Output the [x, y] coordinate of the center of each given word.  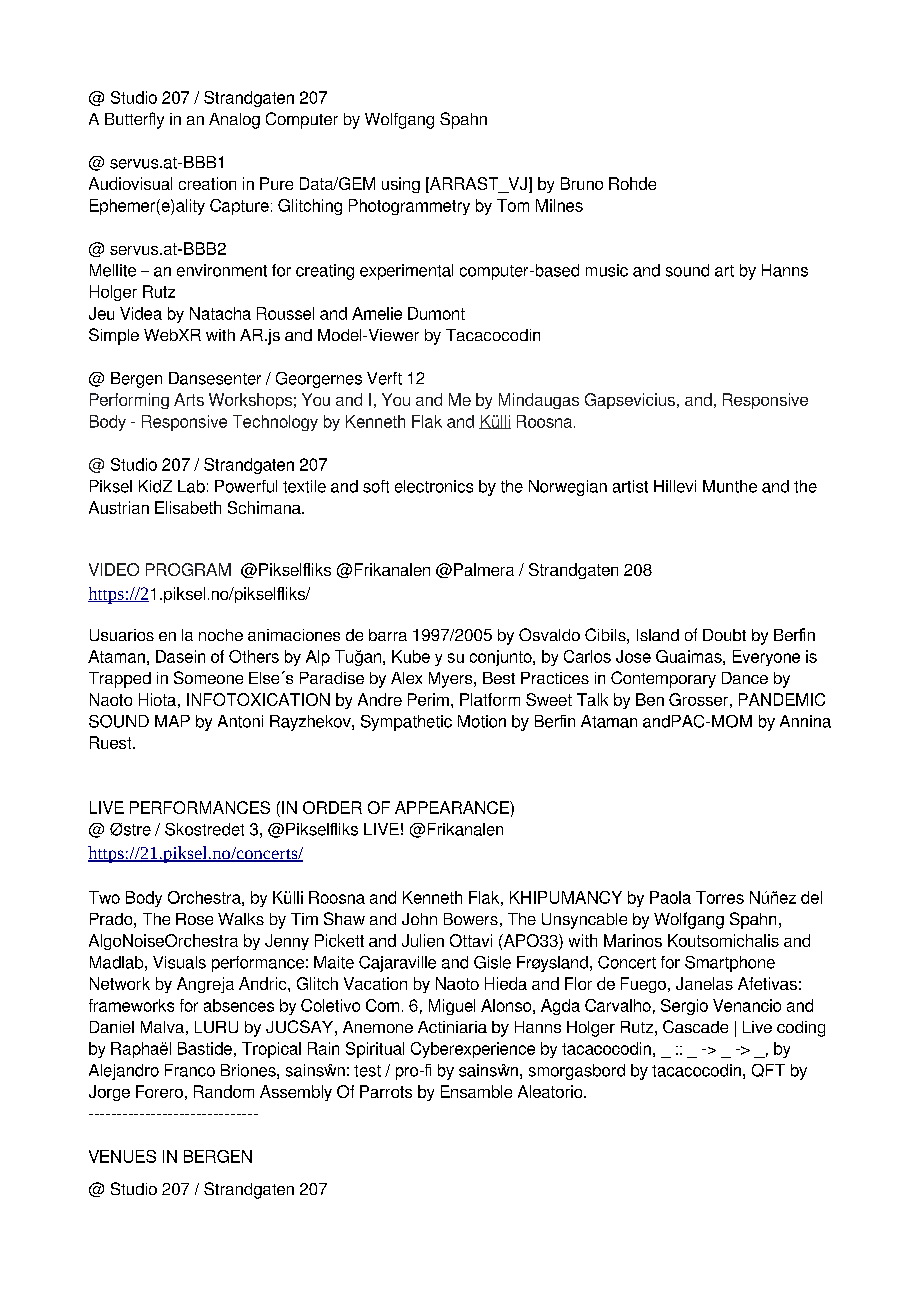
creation [207, 183]
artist [630, 486]
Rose [194, 919]
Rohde [632, 183]
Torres [720, 897]
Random [224, 1091]
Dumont [436, 313]
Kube [411, 656]
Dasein [180, 656]
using [401, 185]
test [367, 1071]
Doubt [724, 635]
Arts [189, 399]
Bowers [471, 919]
